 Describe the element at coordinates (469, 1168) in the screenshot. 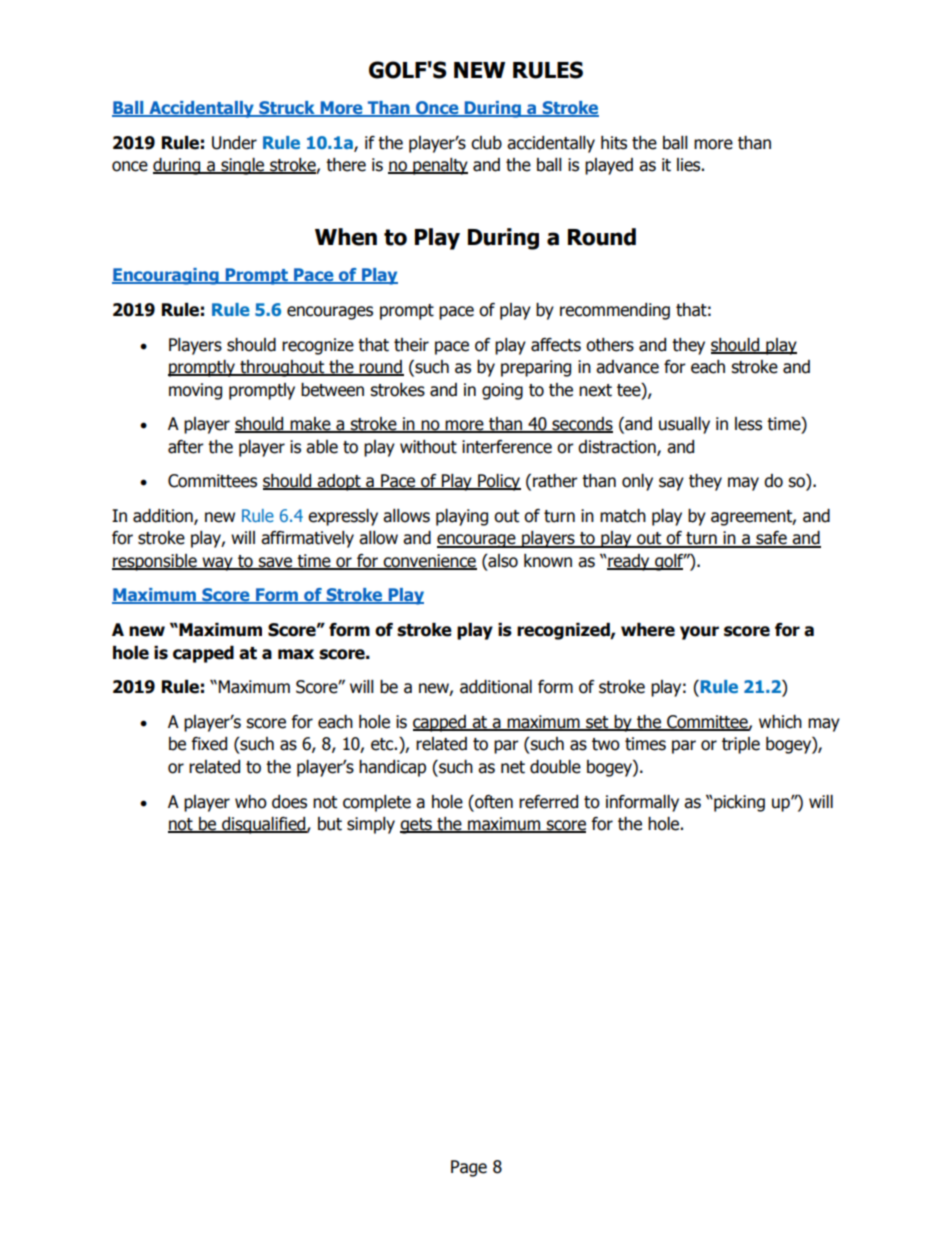

I see `Page` at that location.
